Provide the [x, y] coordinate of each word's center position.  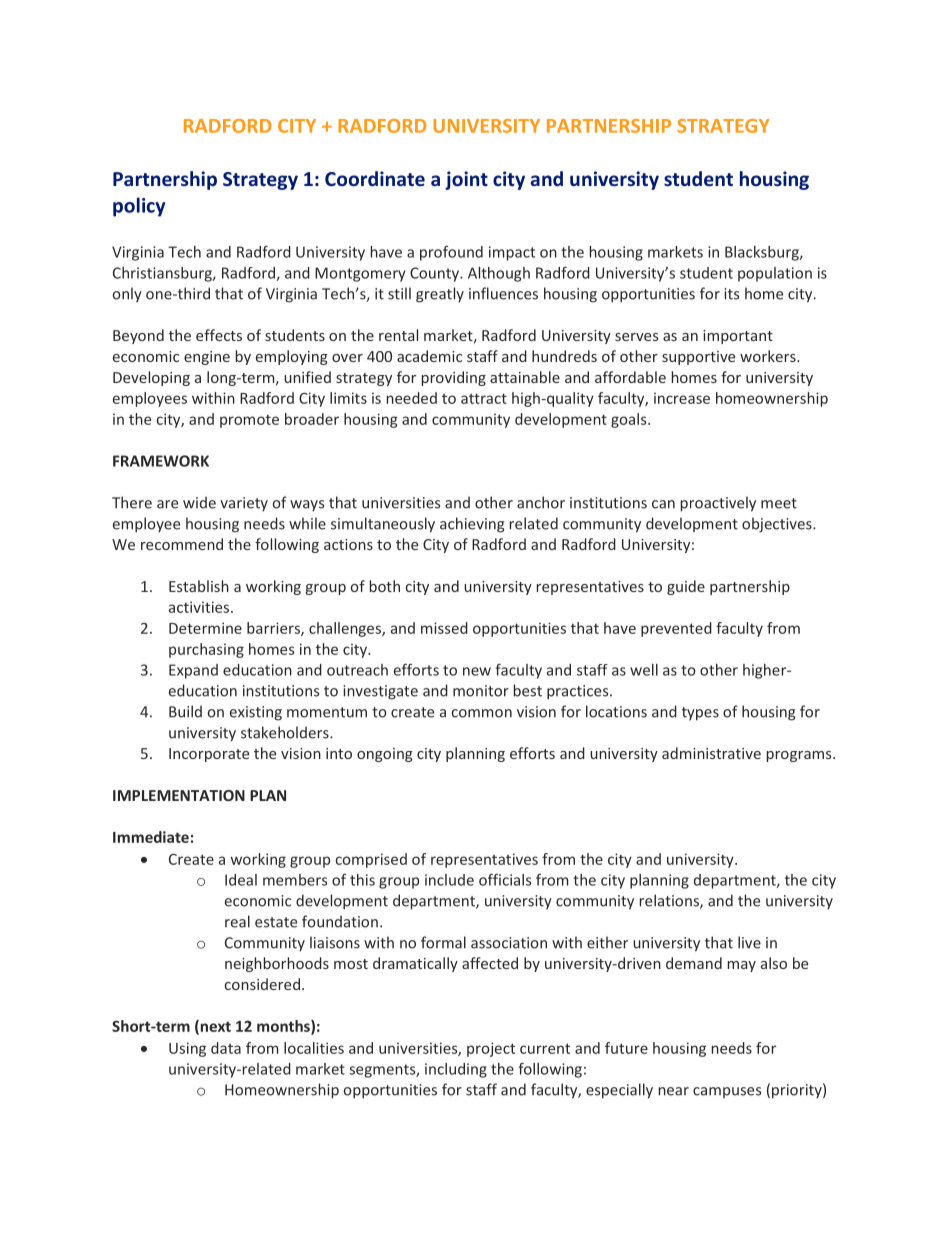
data [226, 1048]
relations [670, 901]
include [449, 880]
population [775, 274]
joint [466, 180]
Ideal [241, 880]
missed [444, 628]
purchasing [206, 650]
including [456, 1070]
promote [249, 421]
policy [139, 207]
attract [484, 398]
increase [682, 398]
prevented [676, 629]
